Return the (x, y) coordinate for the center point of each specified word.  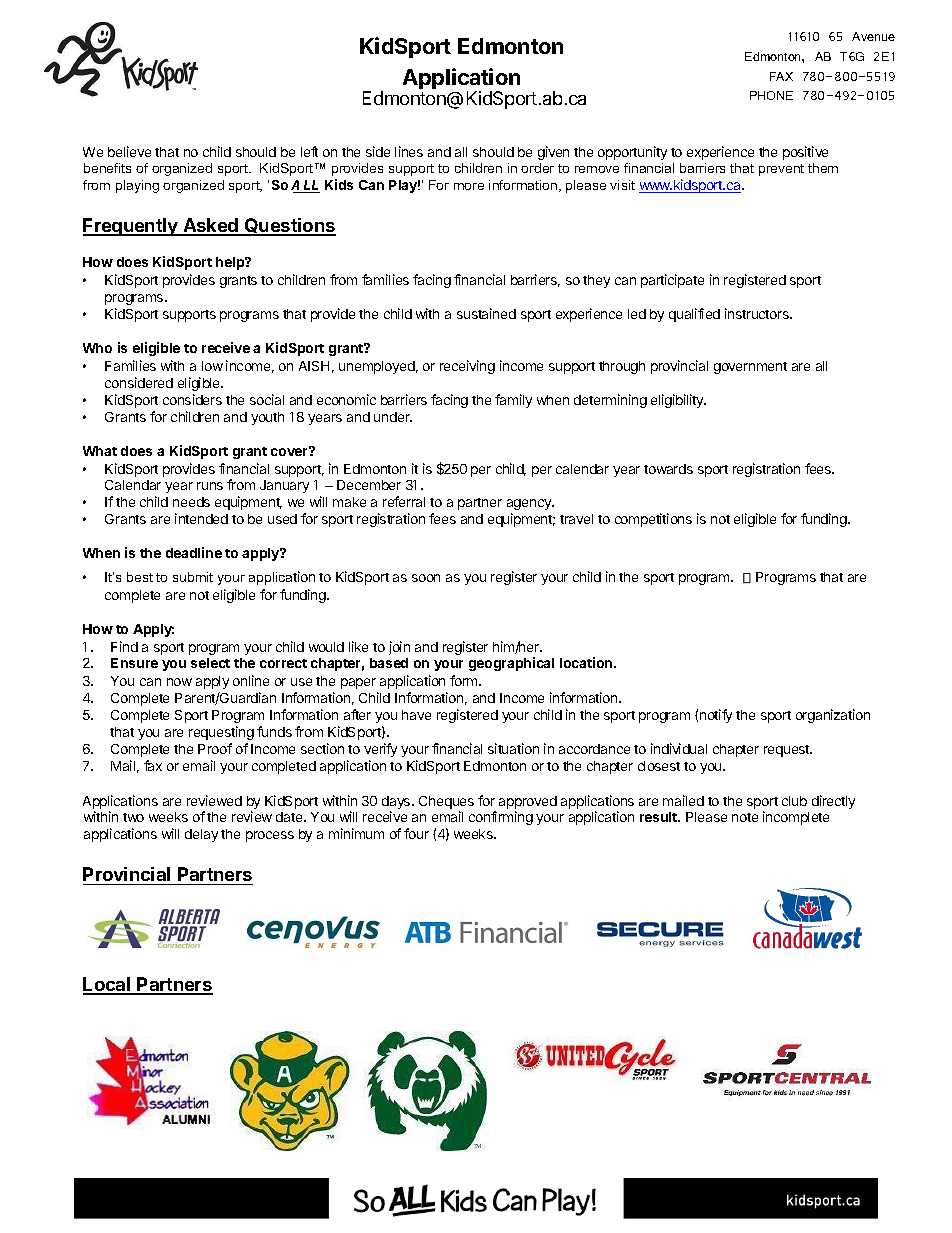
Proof (215, 748)
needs (191, 502)
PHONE (771, 95)
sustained (486, 313)
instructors (758, 313)
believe (129, 151)
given (553, 153)
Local (108, 985)
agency (530, 504)
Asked (211, 226)
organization (833, 716)
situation (513, 748)
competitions (653, 520)
